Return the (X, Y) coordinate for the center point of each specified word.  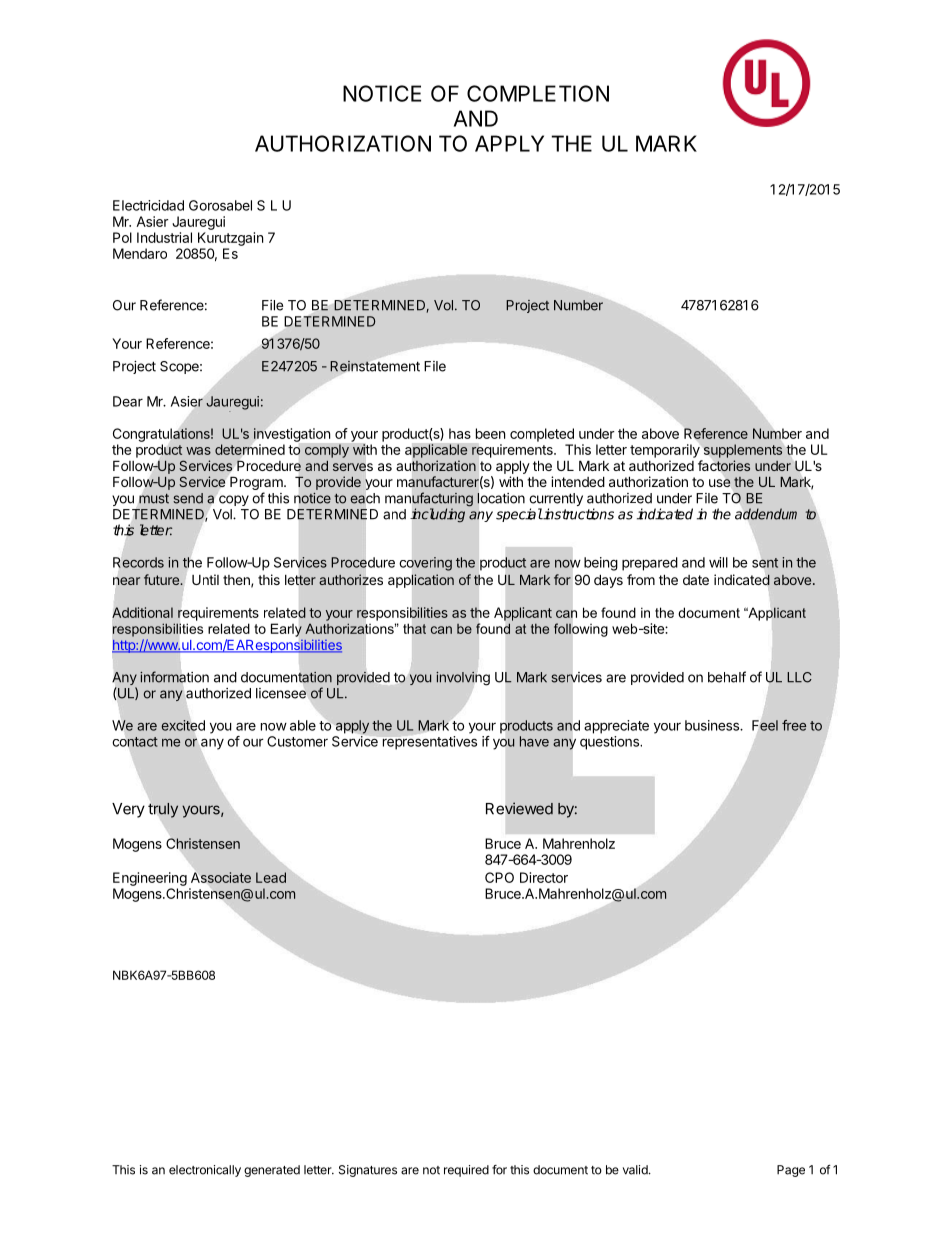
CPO (499, 877)
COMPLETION (538, 93)
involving (463, 678)
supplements (743, 451)
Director (544, 877)
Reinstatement (375, 367)
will (718, 562)
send (188, 498)
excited (183, 725)
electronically (205, 1171)
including (438, 515)
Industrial (164, 237)
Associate (221, 877)
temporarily (666, 451)
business (713, 725)
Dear (128, 401)
